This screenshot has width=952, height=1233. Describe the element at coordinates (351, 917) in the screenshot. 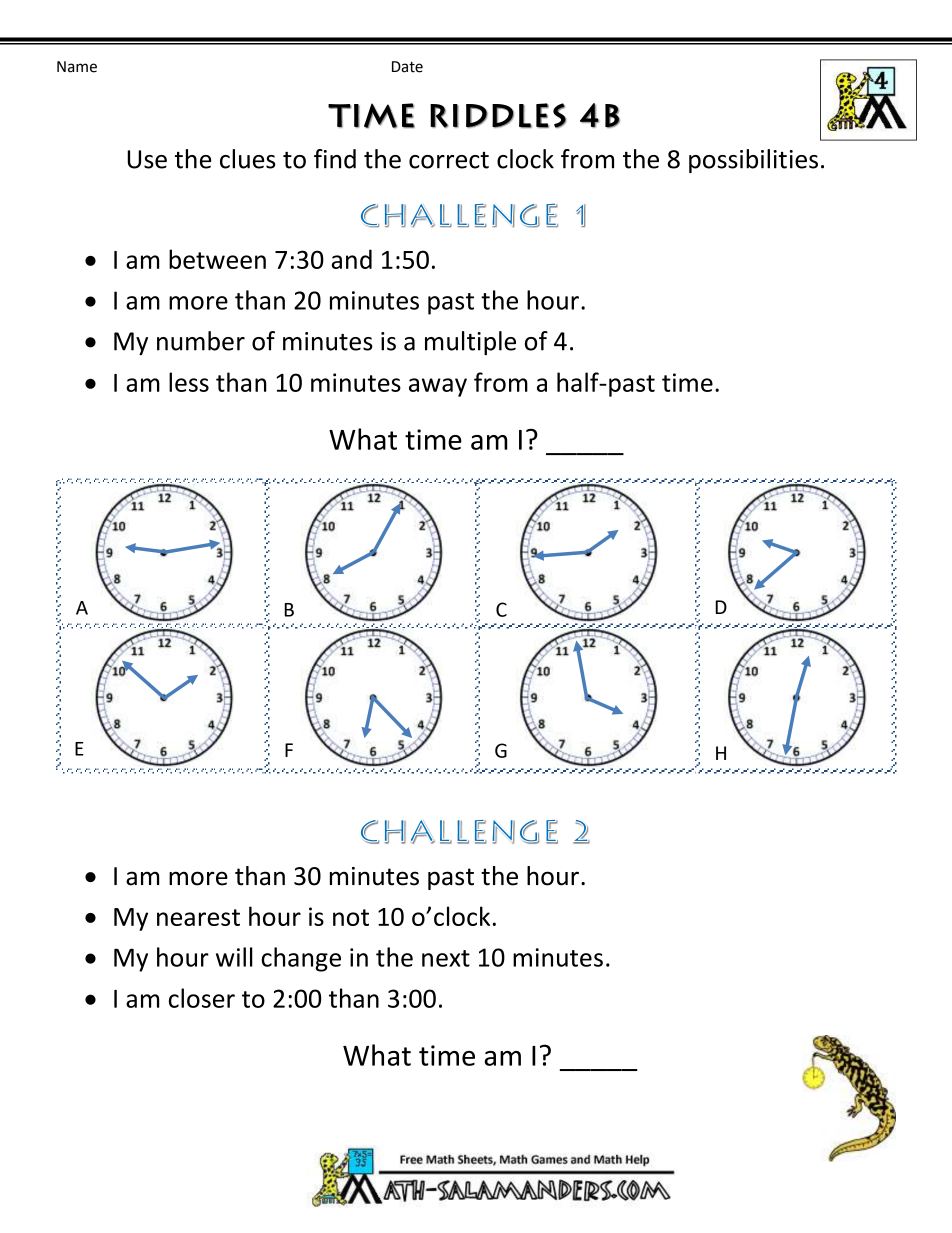

I see `not` at that location.
